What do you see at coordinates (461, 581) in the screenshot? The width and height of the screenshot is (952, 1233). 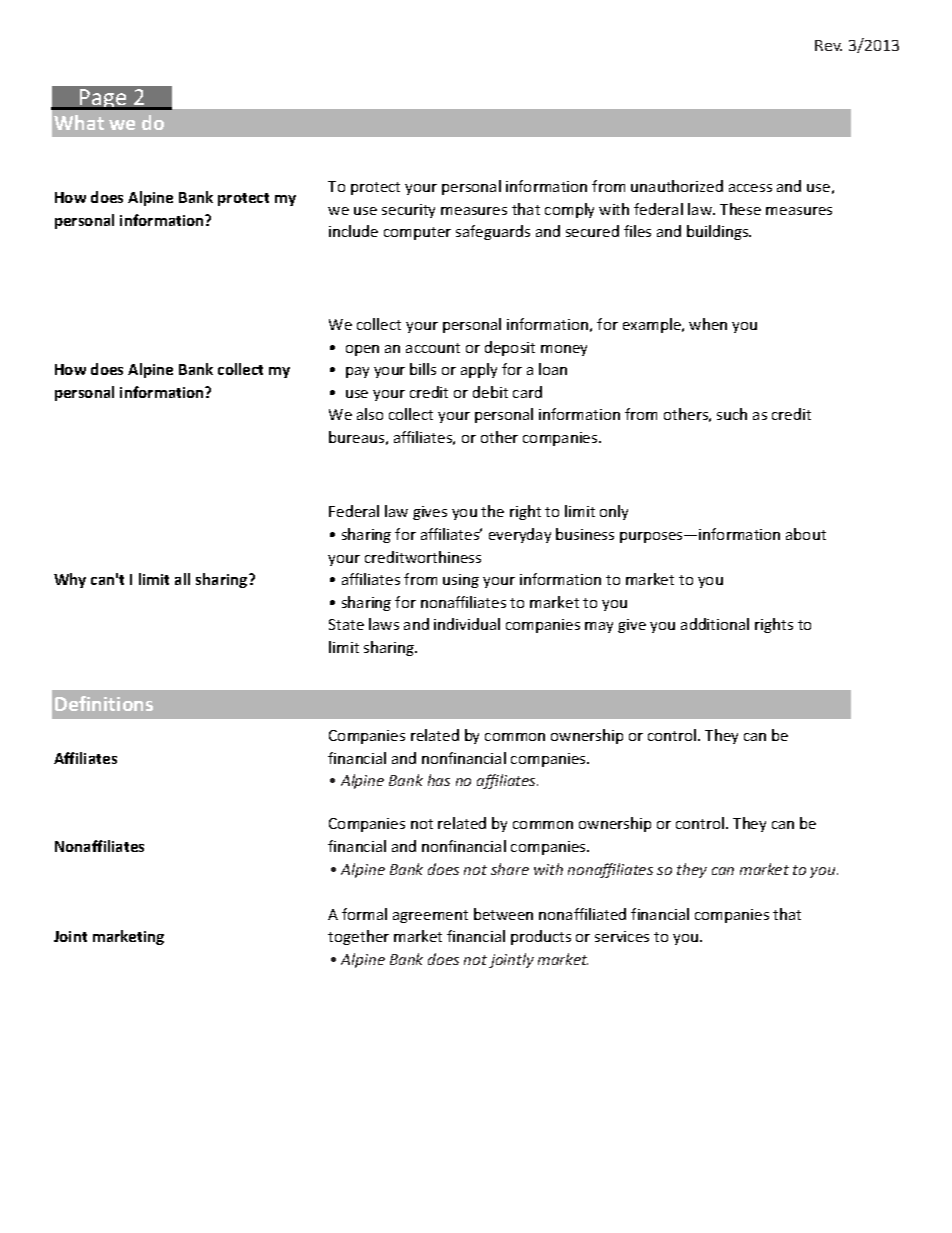 I see `using` at bounding box center [461, 581].
